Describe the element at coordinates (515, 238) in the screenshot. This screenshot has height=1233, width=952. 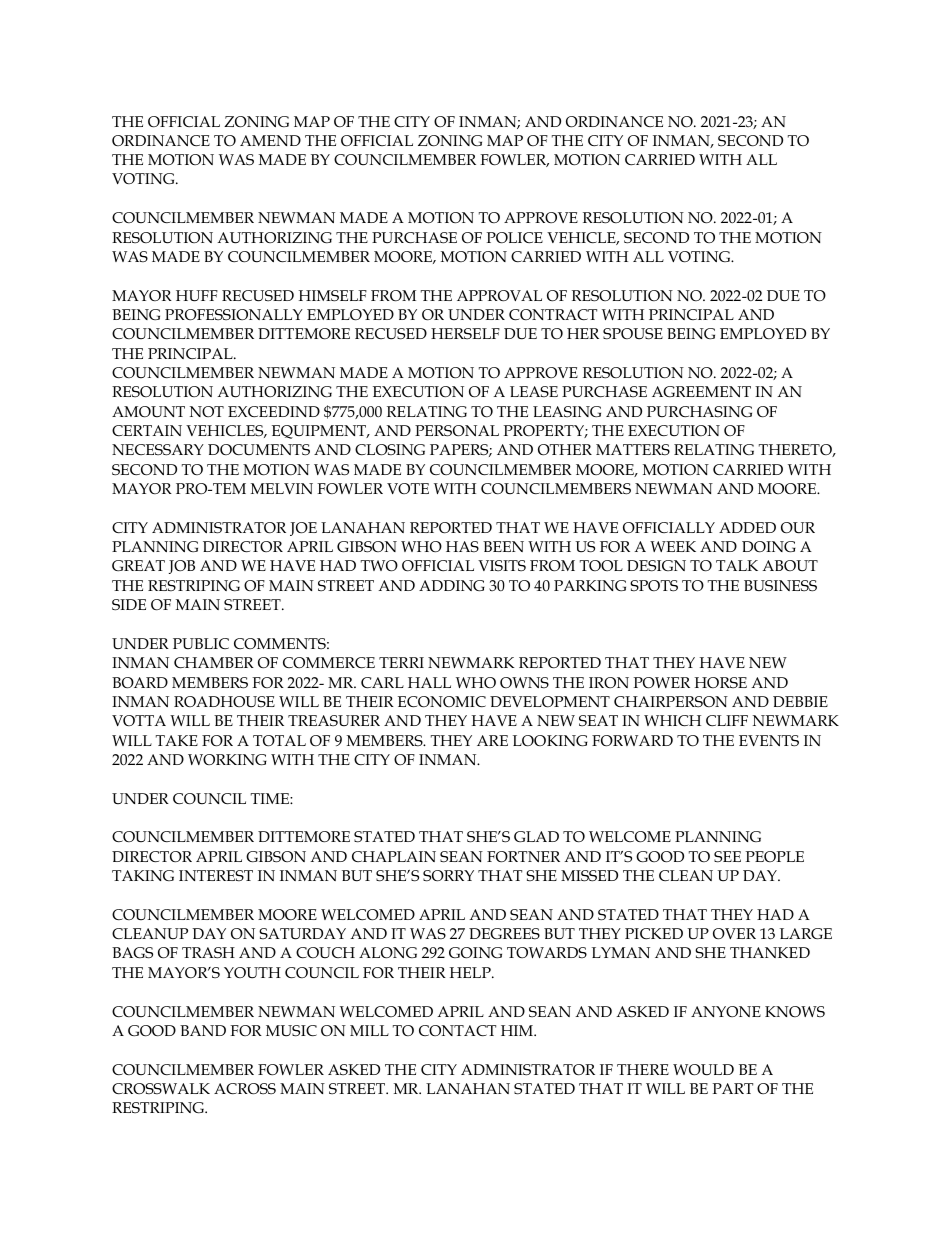
I see `POLICE` at that location.
